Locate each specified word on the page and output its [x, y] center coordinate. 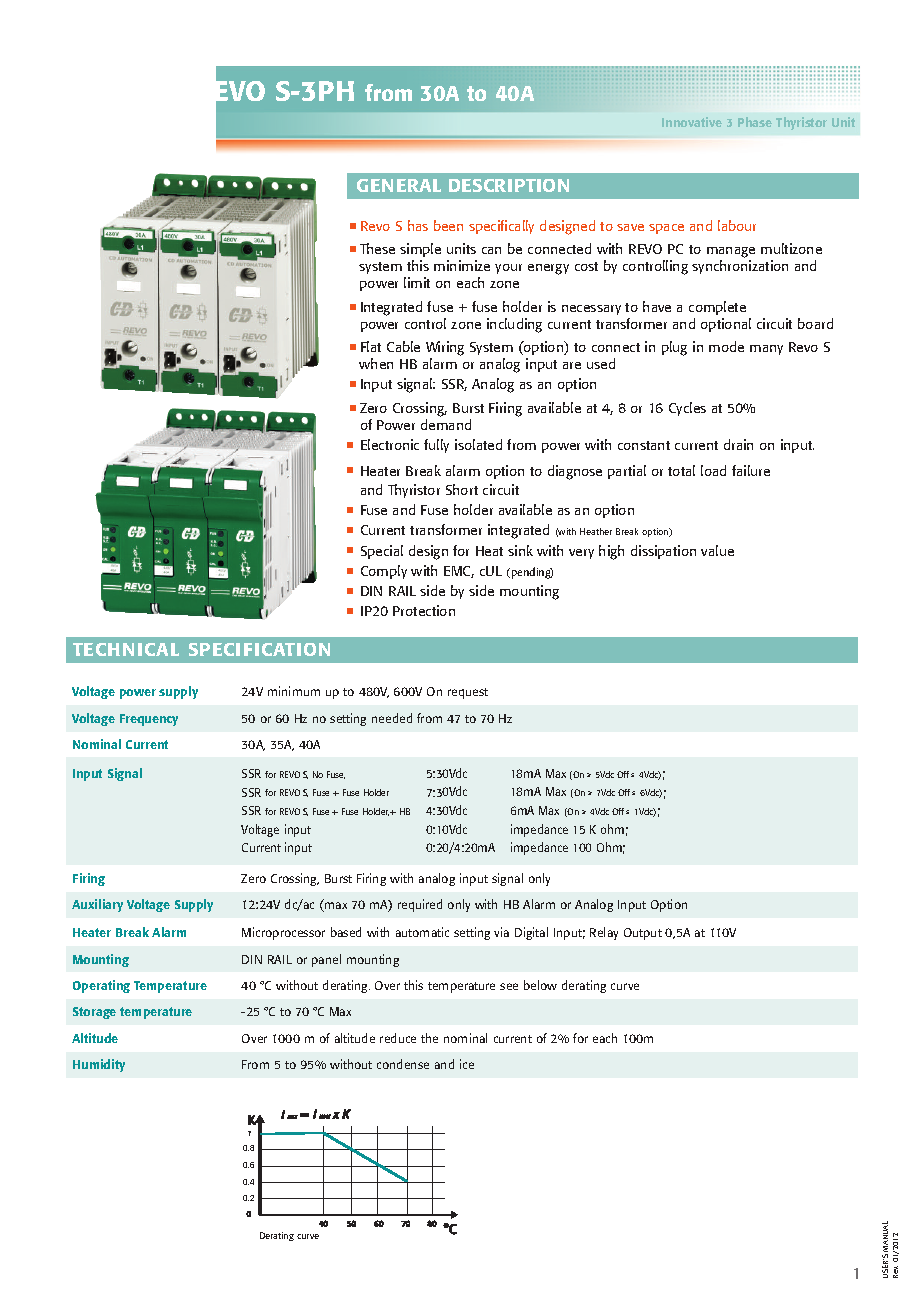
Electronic [390, 444]
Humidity [99, 1065]
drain [738, 444]
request [468, 693]
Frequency [149, 720]
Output [643, 934]
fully [436, 446]
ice [467, 1064]
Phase [755, 122]
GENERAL [399, 185]
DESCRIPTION [509, 185]
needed [392, 718]
